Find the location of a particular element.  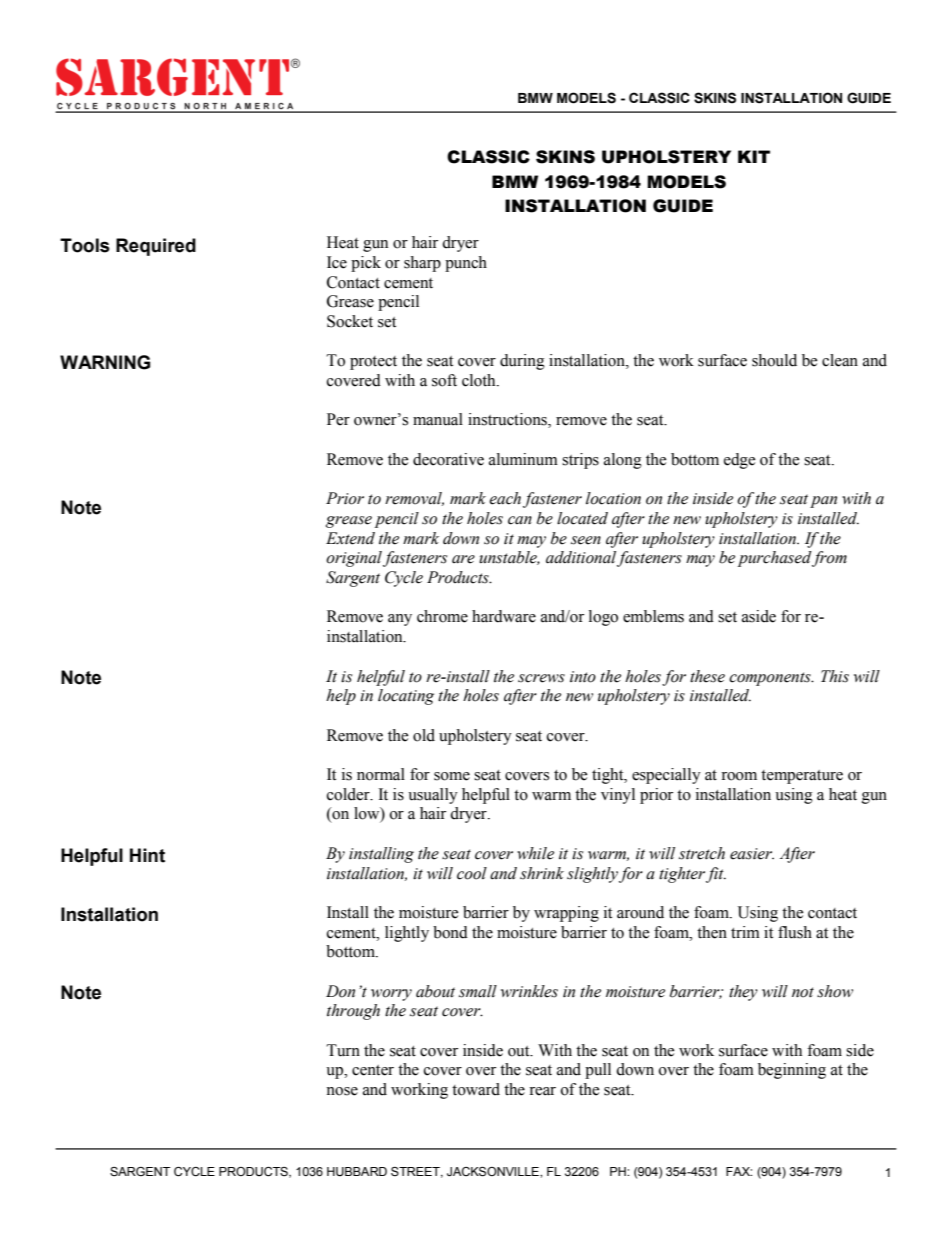

JACKSONVILLE is located at coordinates (494, 1172).
